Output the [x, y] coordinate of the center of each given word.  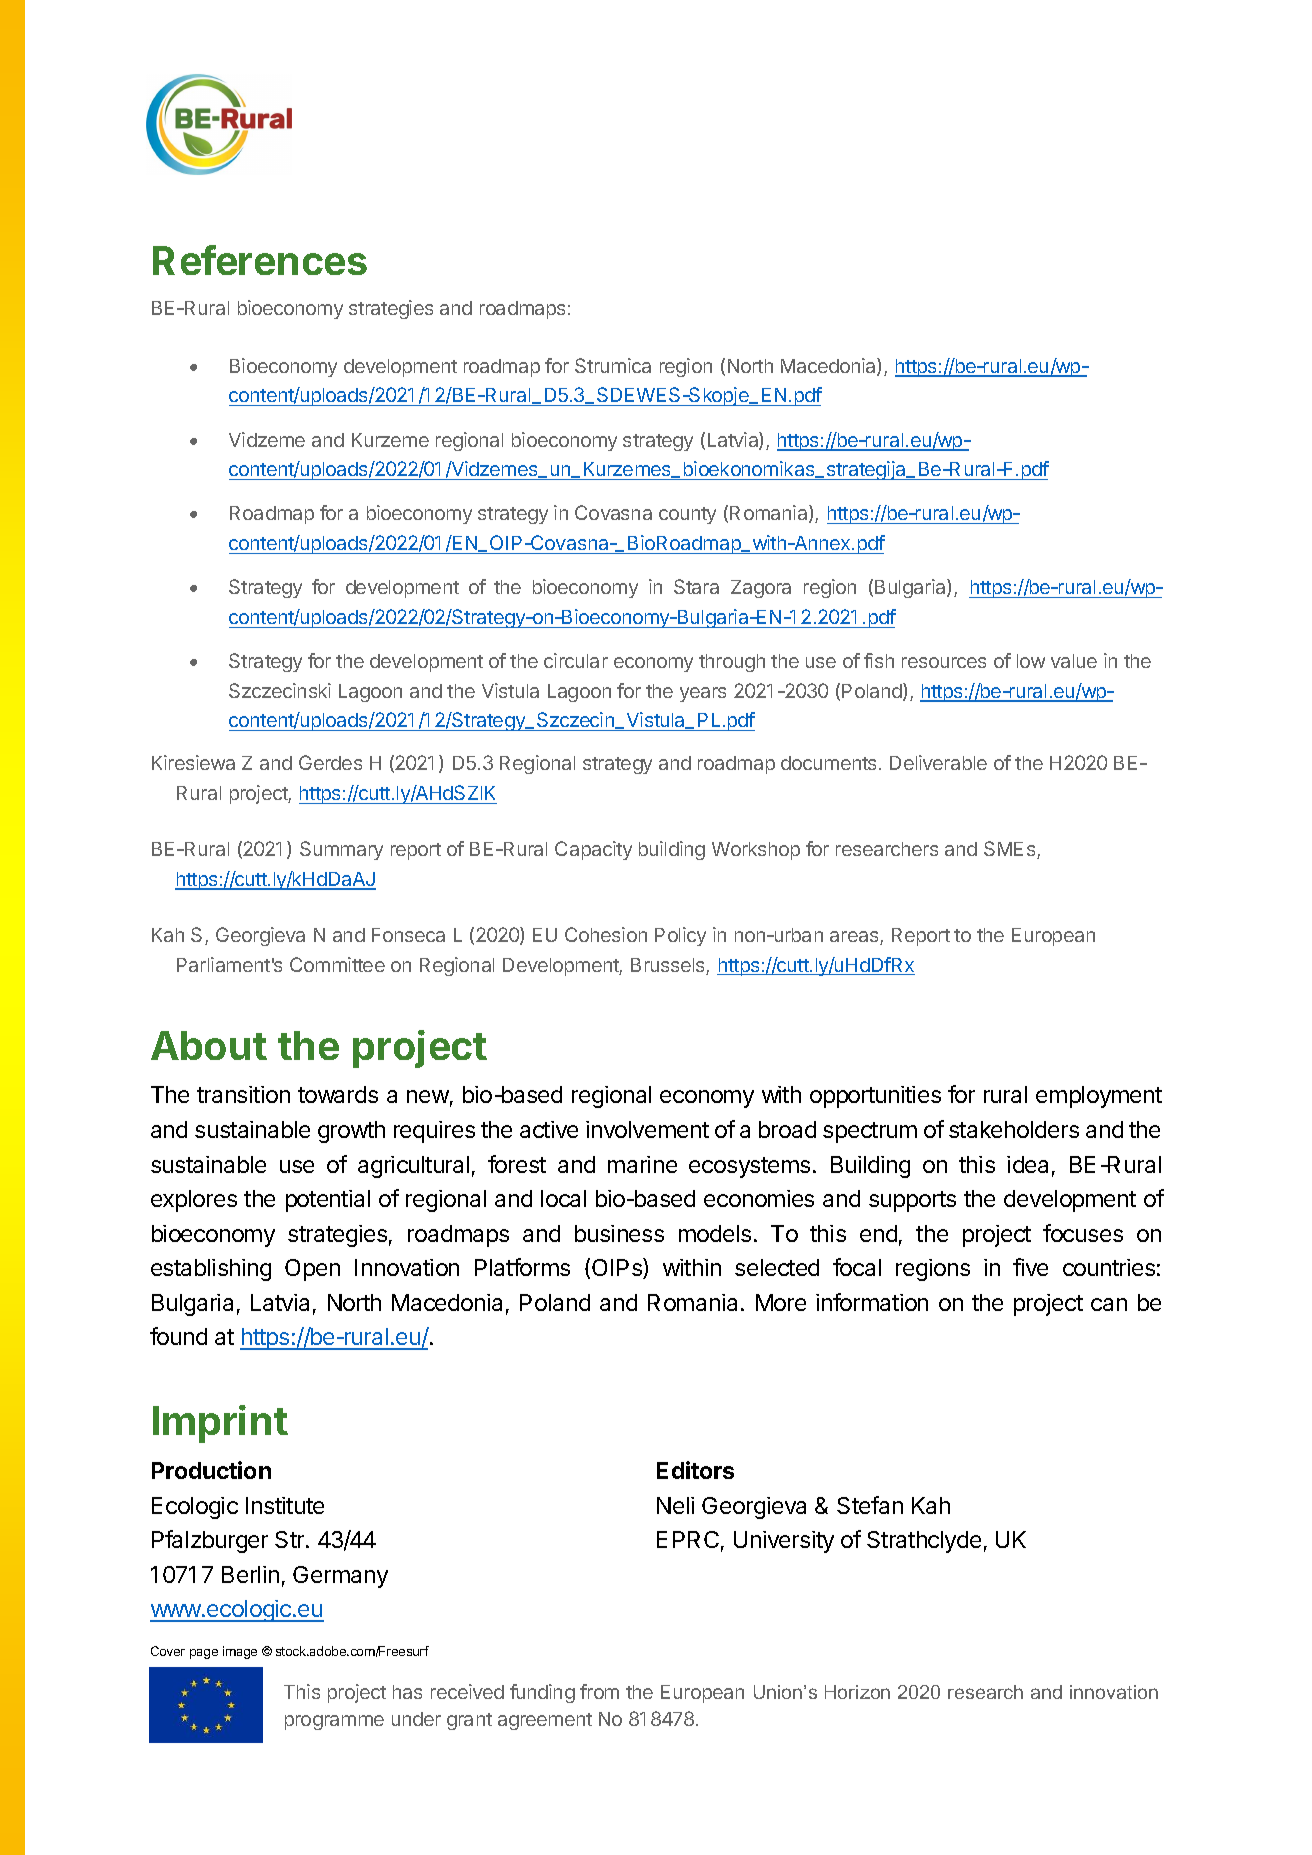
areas [855, 938]
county [687, 515]
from [599, 1691]
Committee [337, 964]
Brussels [669, 966]
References [260, 260]
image [240, 1652]
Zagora [761, 589]
